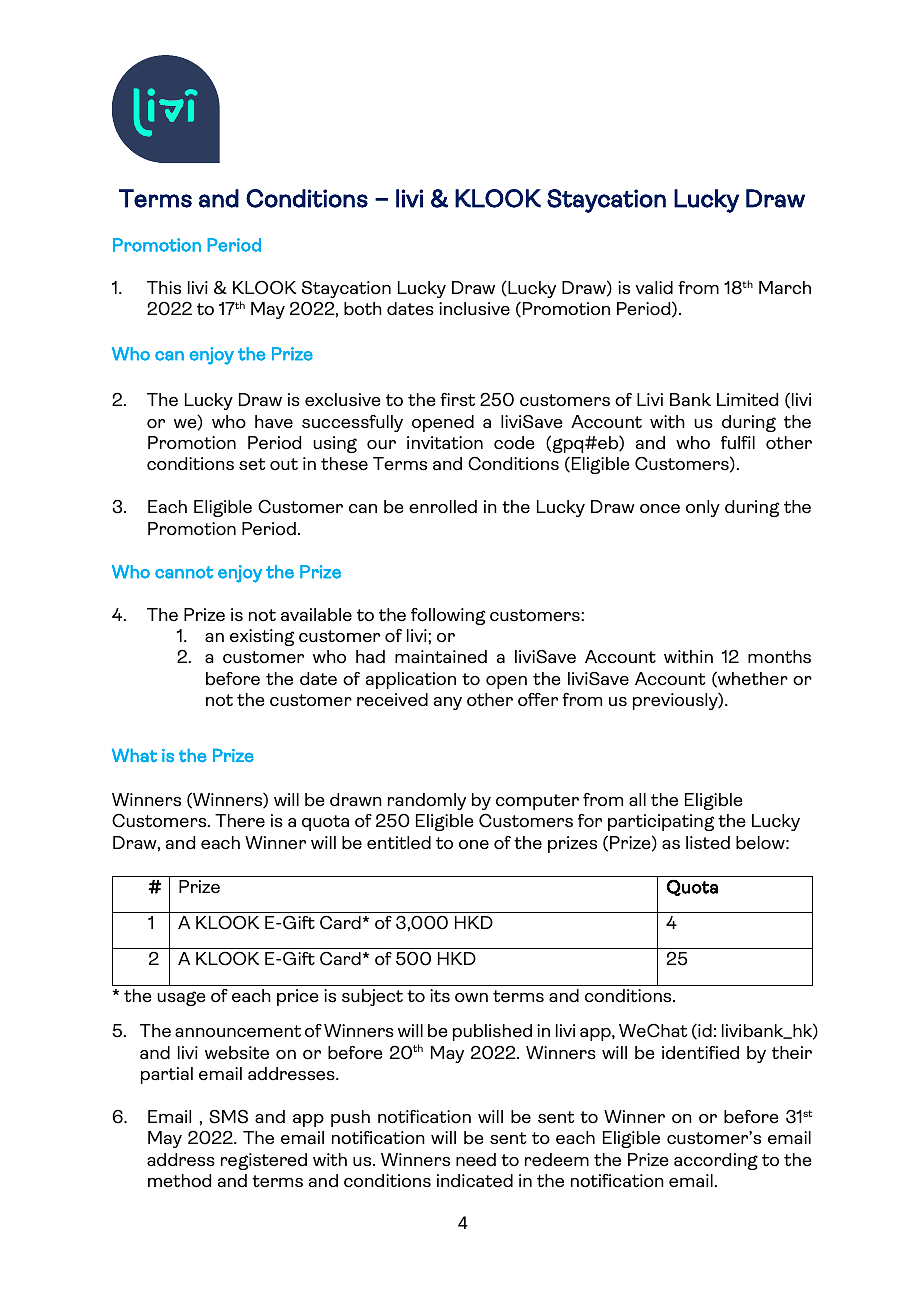  I want to click on months, so click(779, 657).
